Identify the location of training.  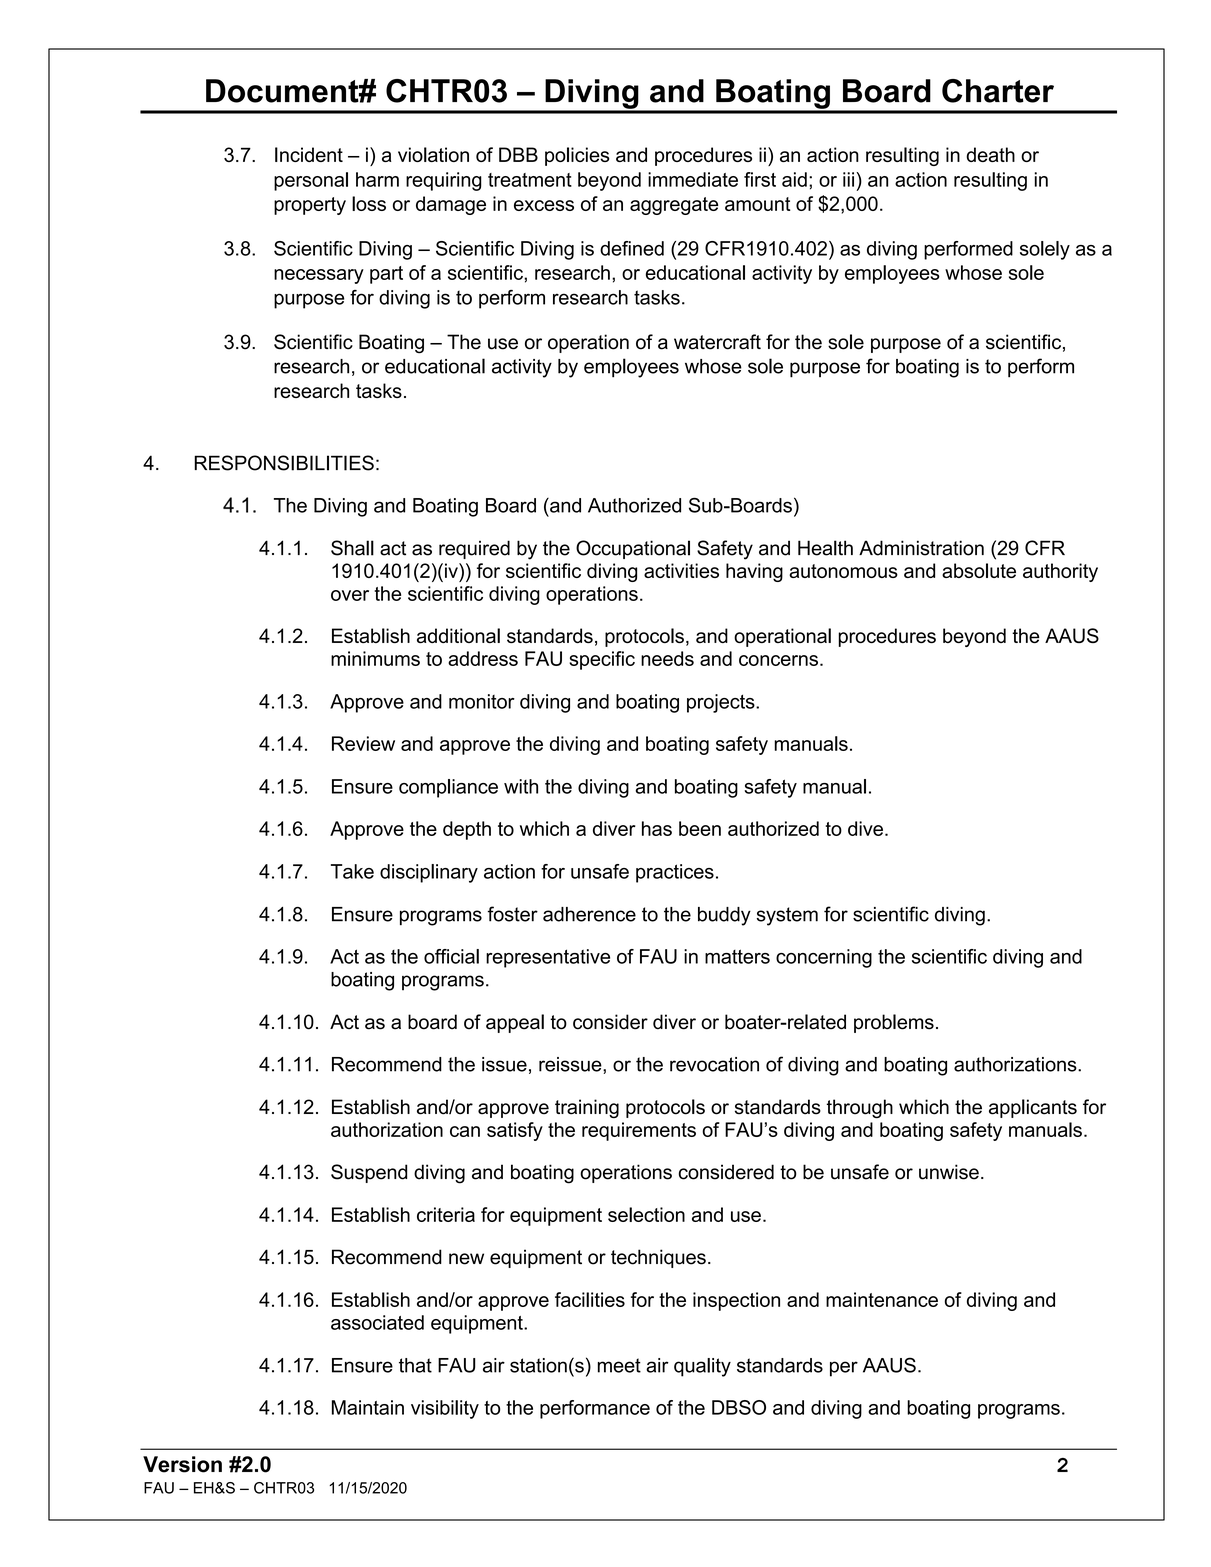
(587, 1108).
